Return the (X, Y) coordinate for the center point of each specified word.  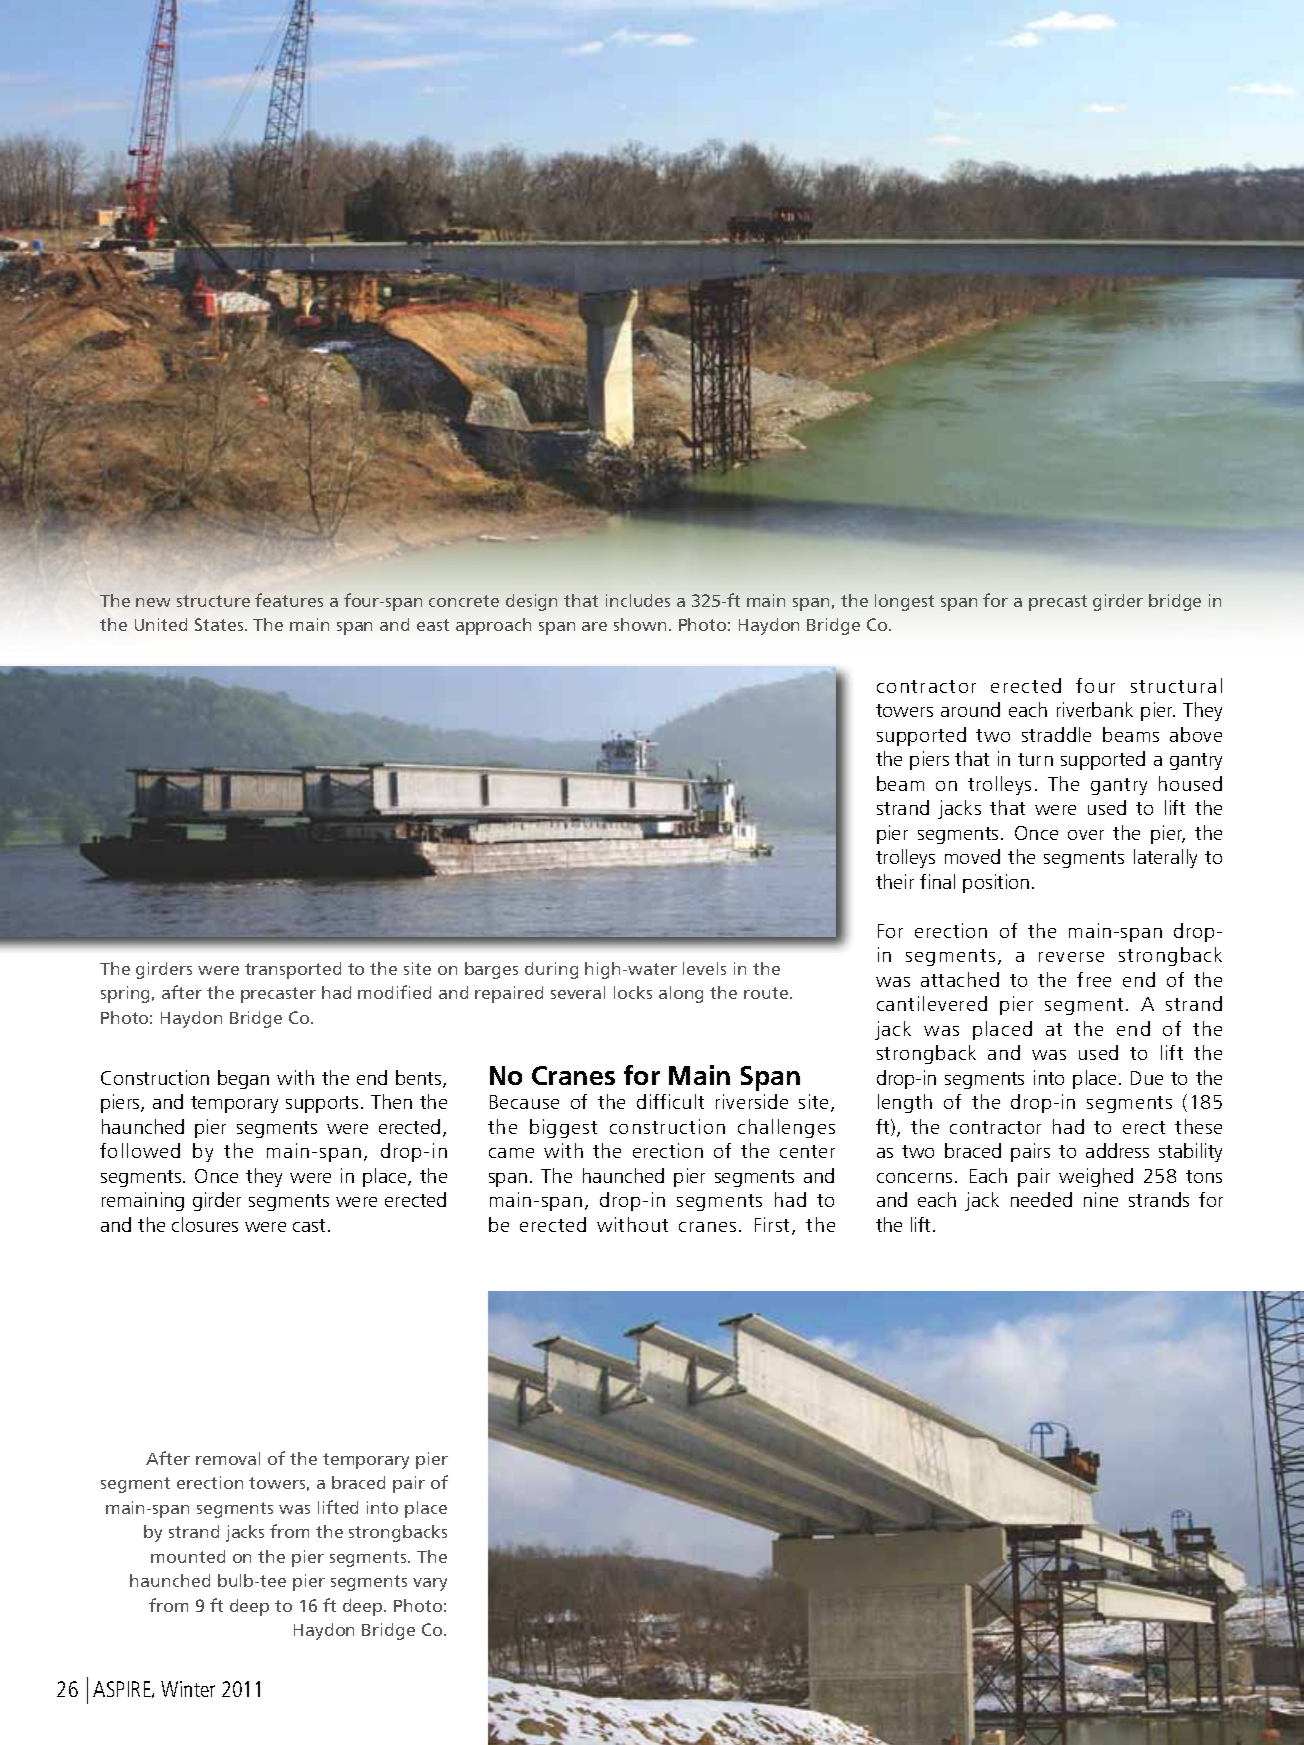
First (774, 1226)
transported (293, 970)
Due (1147, 1078)
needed (1041, 1199)
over (1086, 835)
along (681, 994)
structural (1176, 685)
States (220, 624)
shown (640, 624)
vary (430, 1584)
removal (228, 1458)
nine (1101, 1199)
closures (205, 1224)
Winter (188, 1689)
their (895, 881)
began (243, 1079)
